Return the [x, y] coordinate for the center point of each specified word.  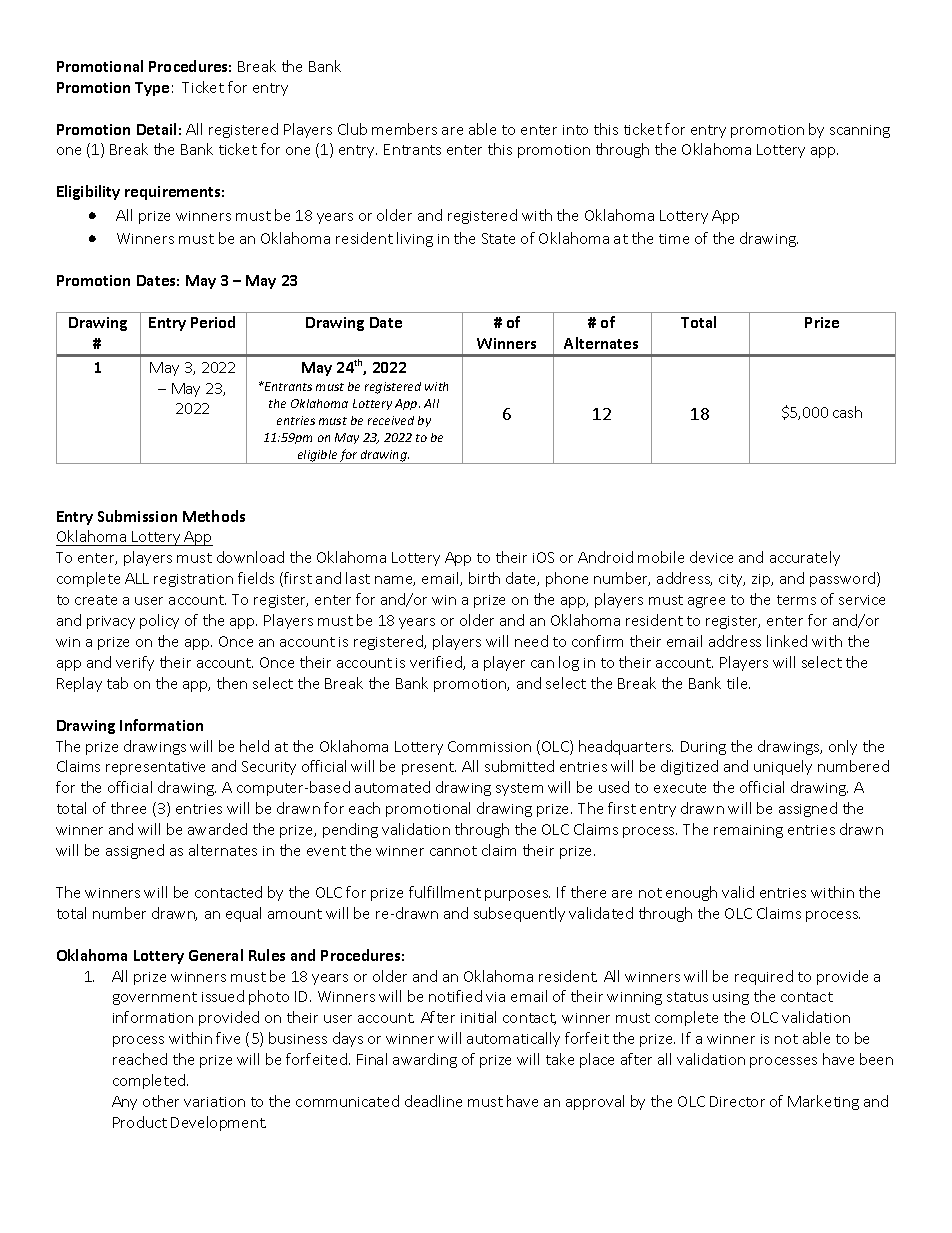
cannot [453, 851]
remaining [748, 831]
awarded [217, 829]
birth [484, 578]
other [161, 1101]
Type [152, 89]
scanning [860, 131]
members [404, 129]
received [391, 420]
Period [213, 322]
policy [159, 621]
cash [847, 412]
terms [796, 600]
